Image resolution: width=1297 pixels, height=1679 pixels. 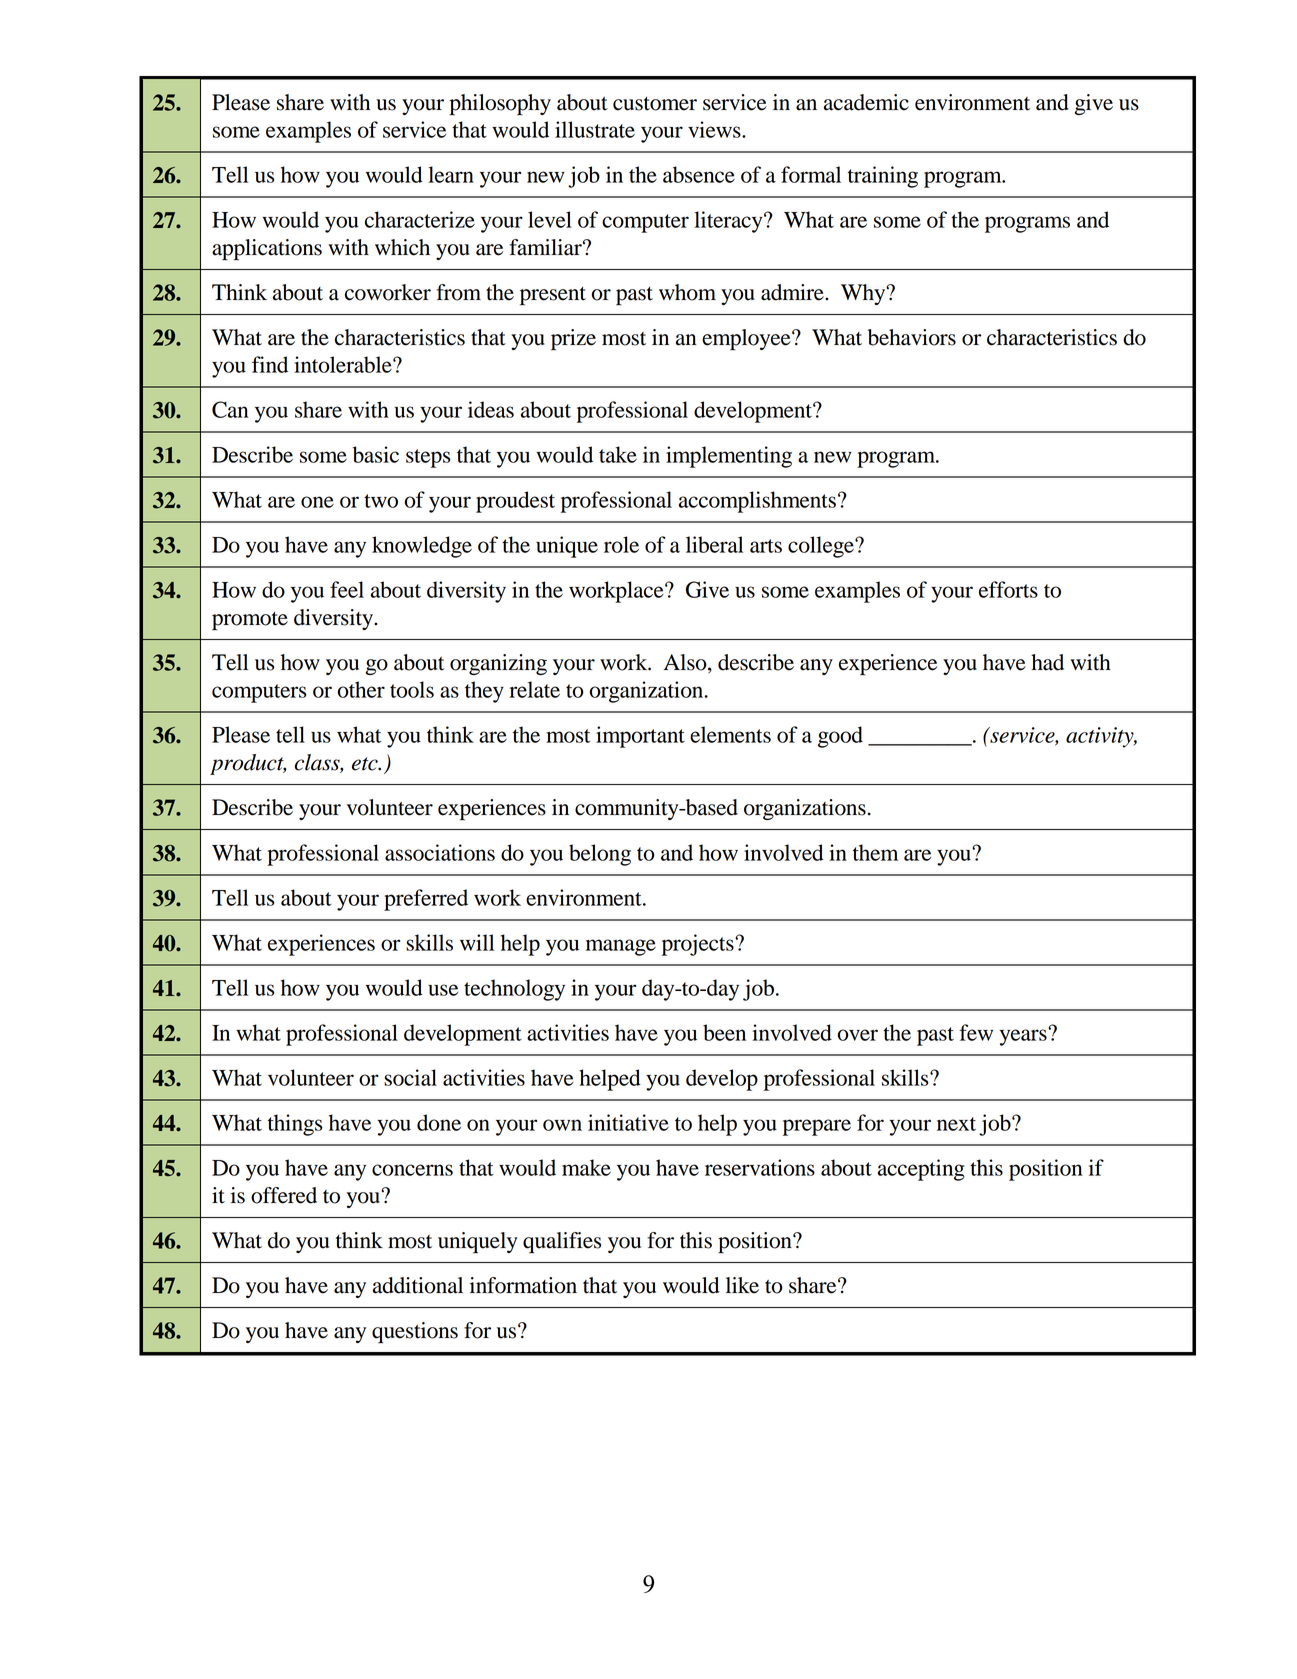 What do you see at coordinates (418, 1285) in the screenshot?
I see `additional` at bounding box center [418, 1285].
